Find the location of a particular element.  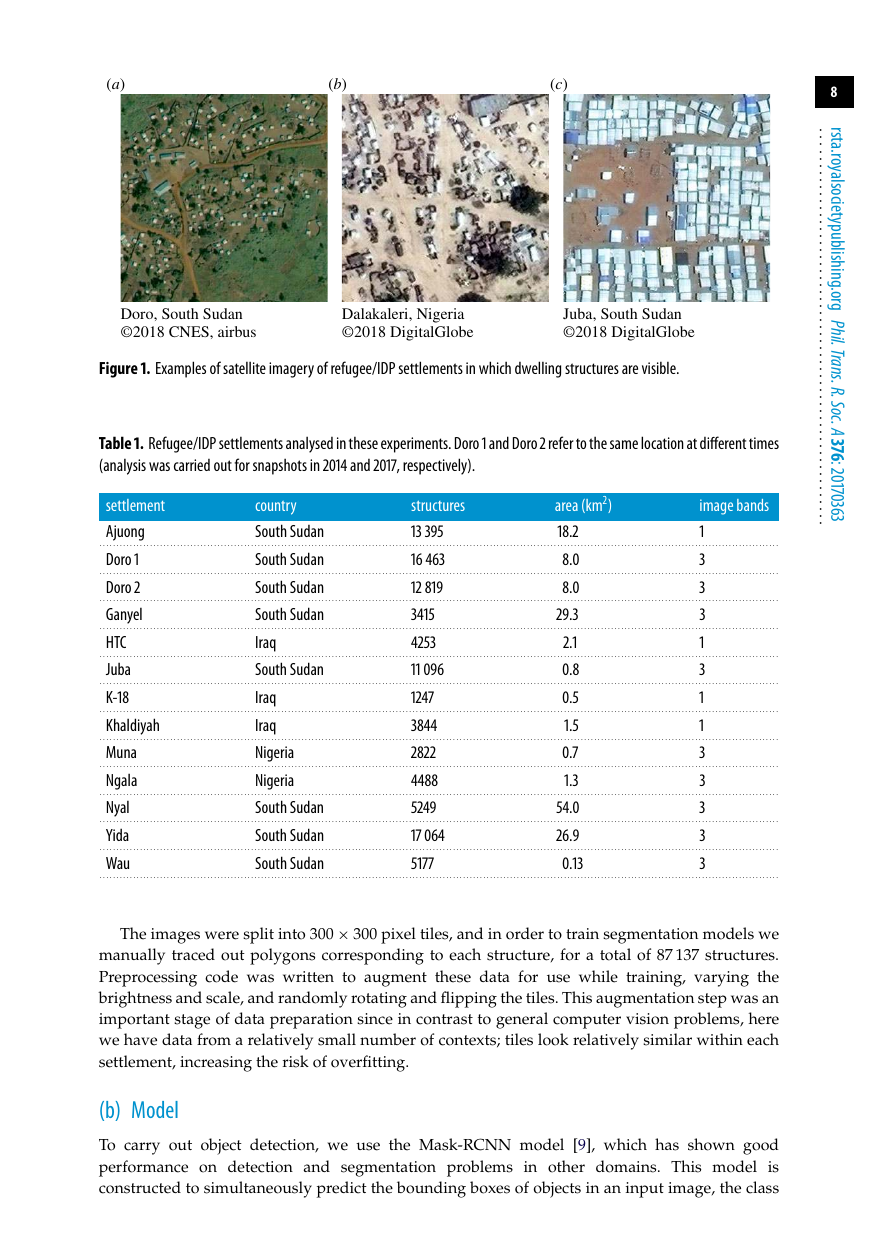

bounding is located at coordinates (431, 1189).
